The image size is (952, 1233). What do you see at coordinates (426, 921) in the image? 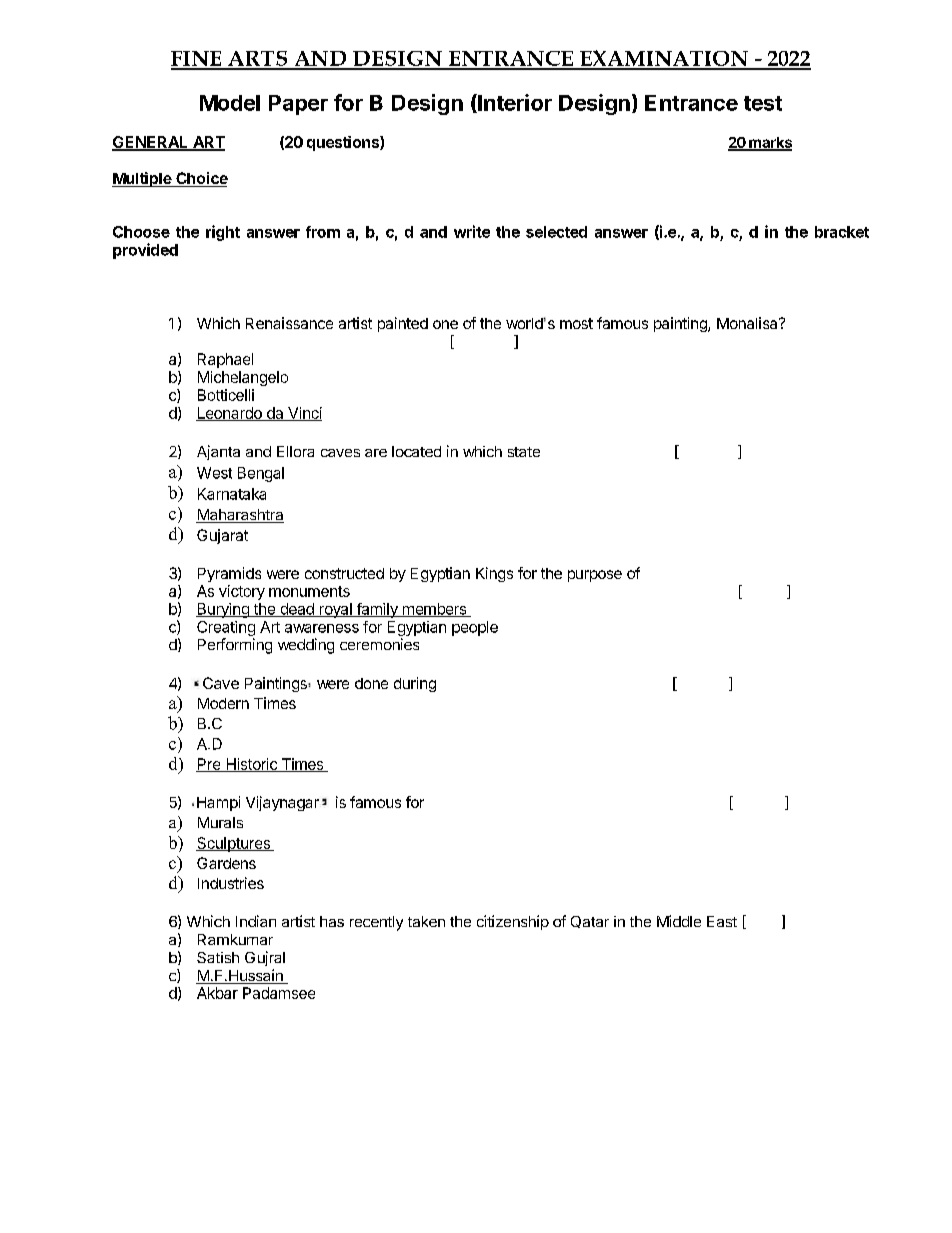
I see `taken` at bounding box center [426, 921].
